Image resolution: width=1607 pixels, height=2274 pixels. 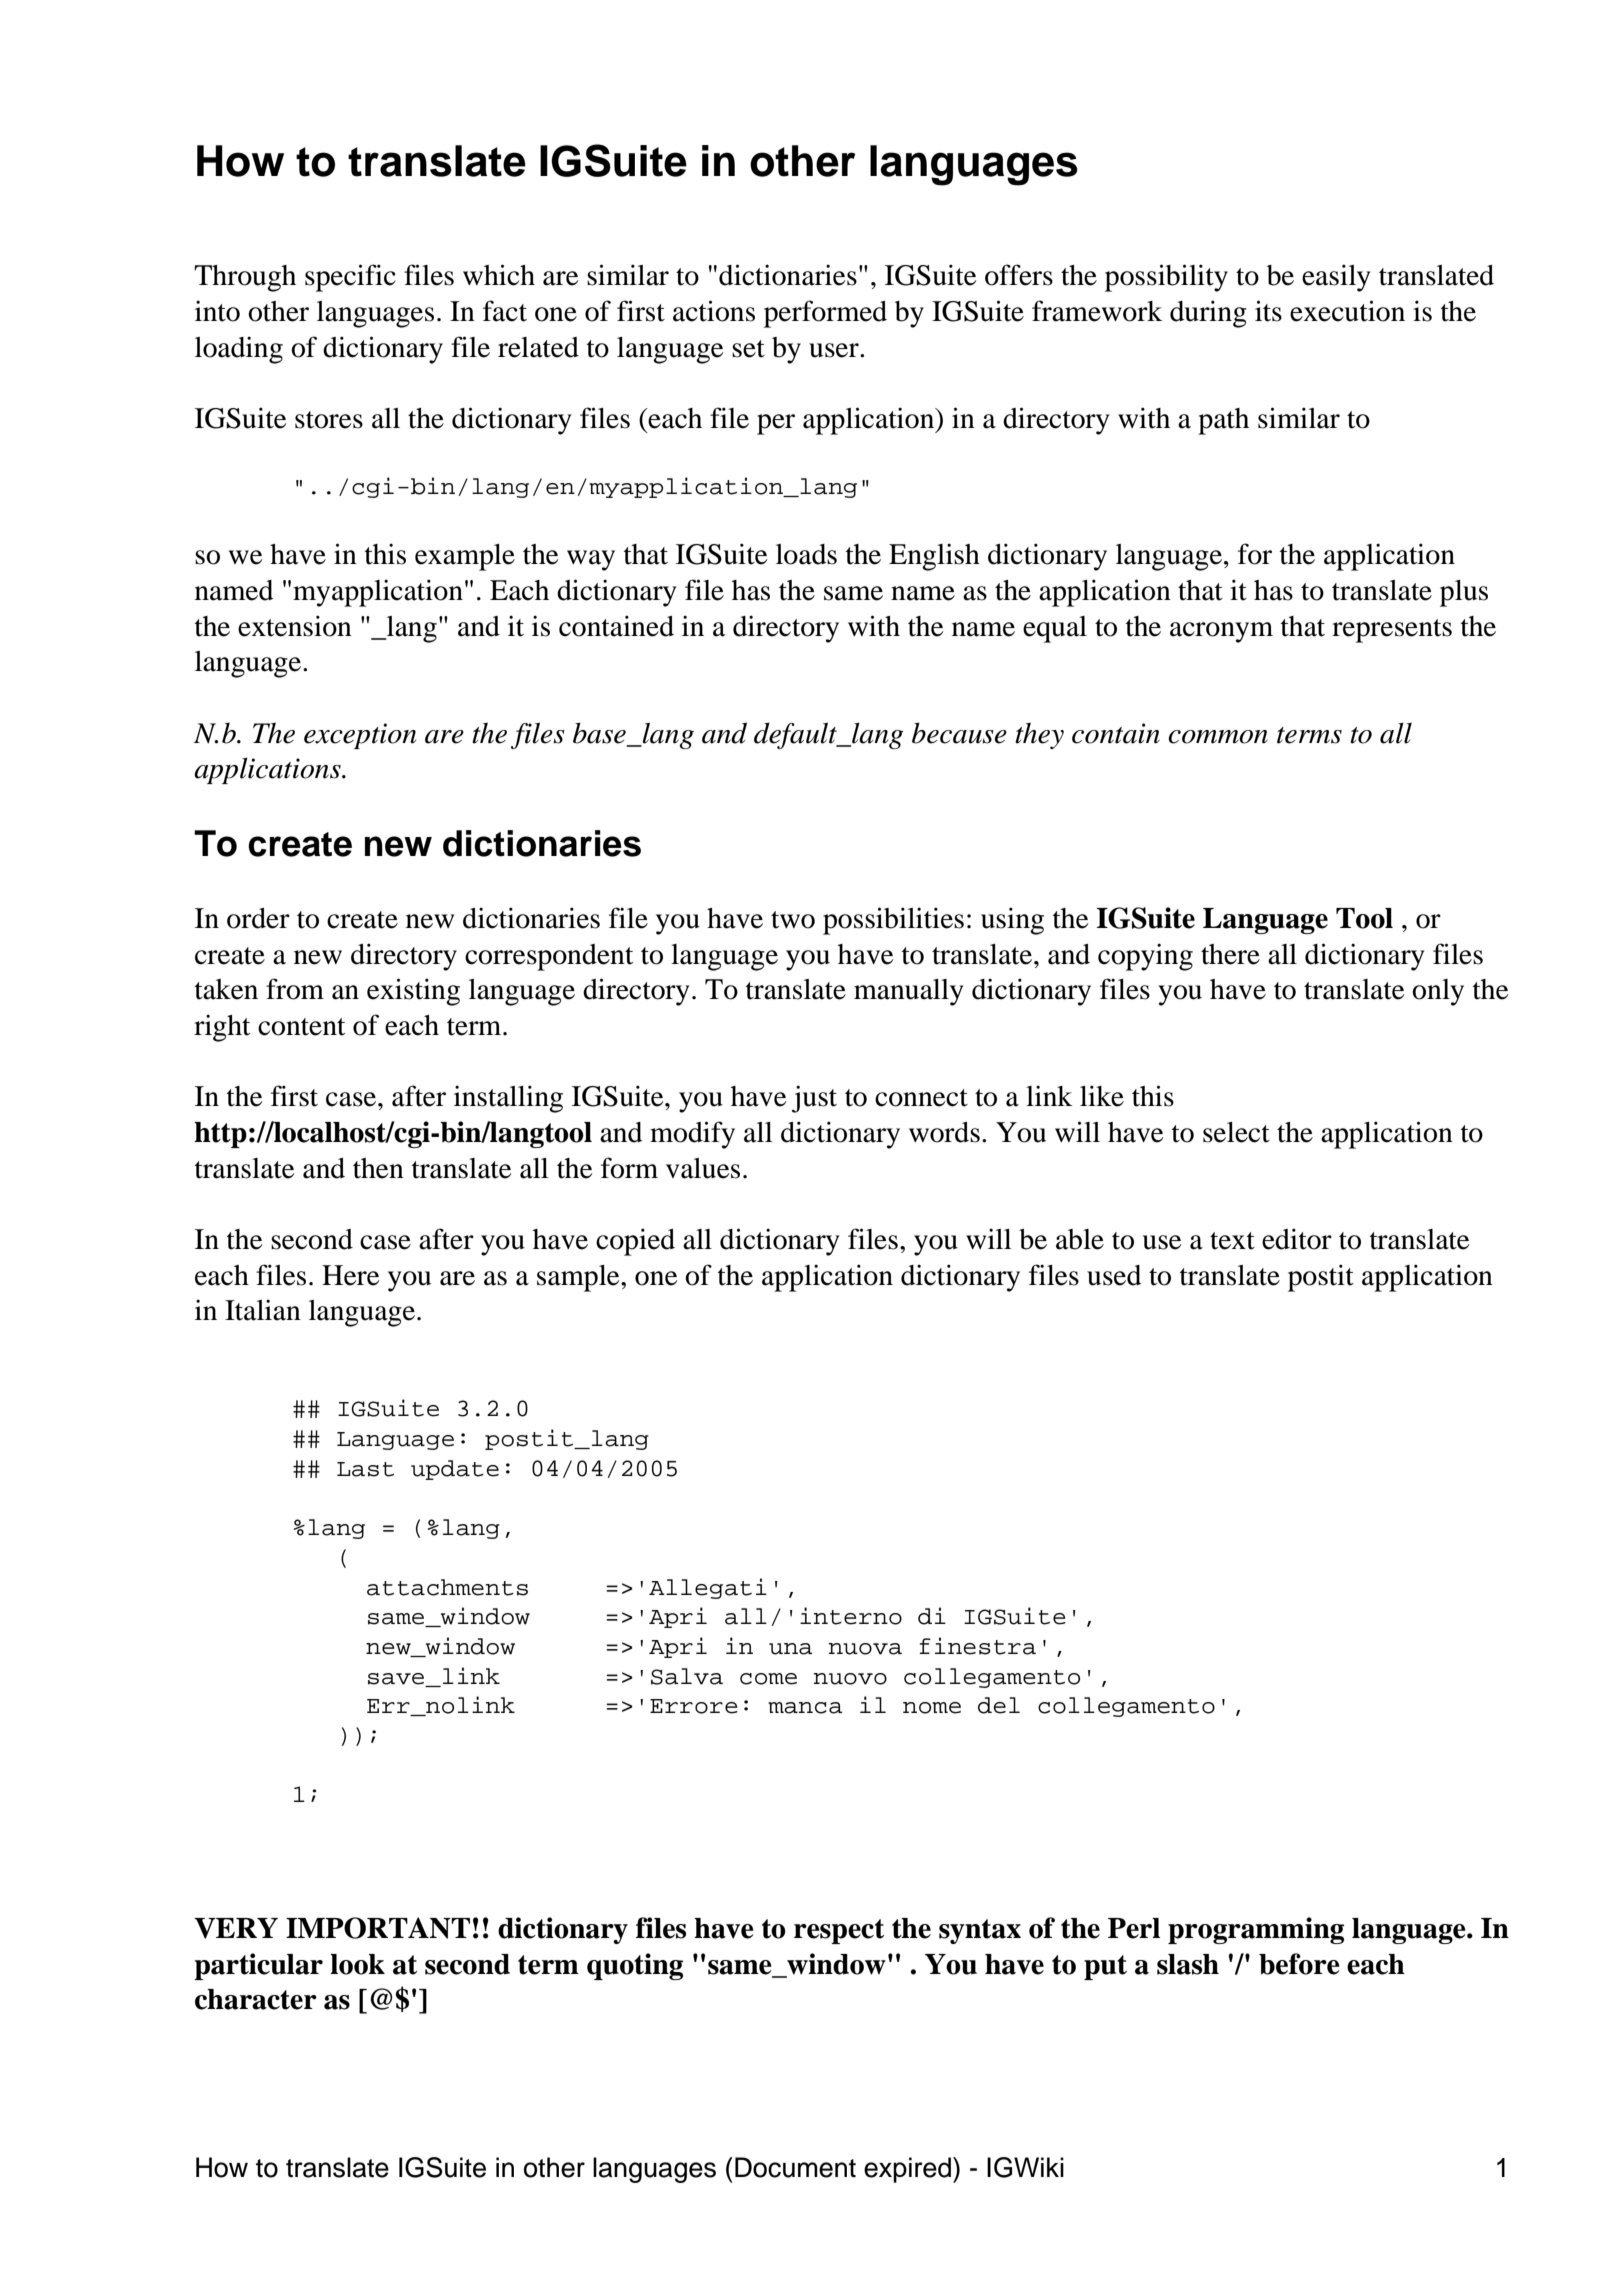 I want to click on select, so click(x=1236, y=1132).
